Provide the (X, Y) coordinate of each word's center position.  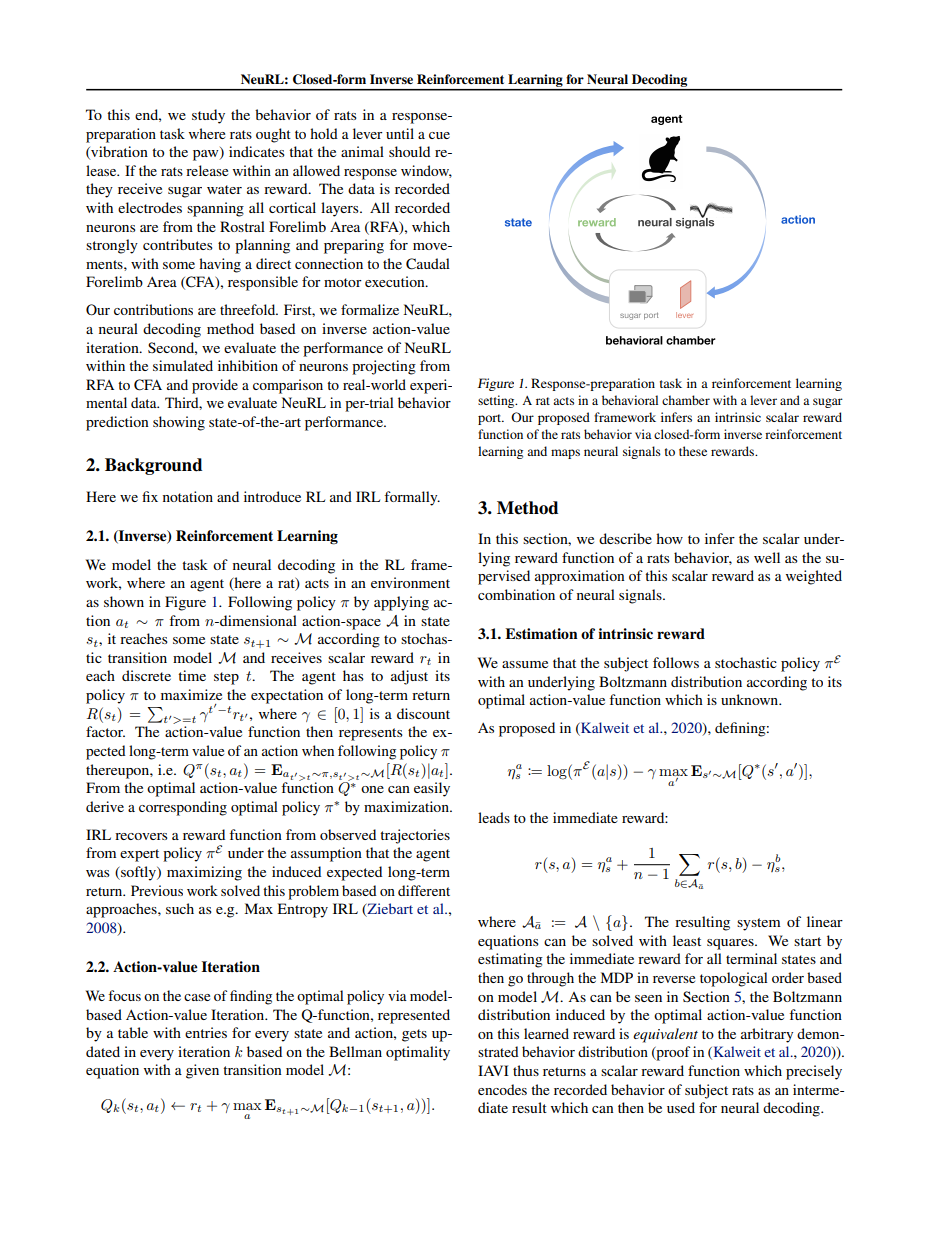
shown (124, 601)
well (767, 557)
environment (410, 582)
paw (207, 155)
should (409, 151)
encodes (502, 1089)
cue (439, 135)
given (202, 1071)
